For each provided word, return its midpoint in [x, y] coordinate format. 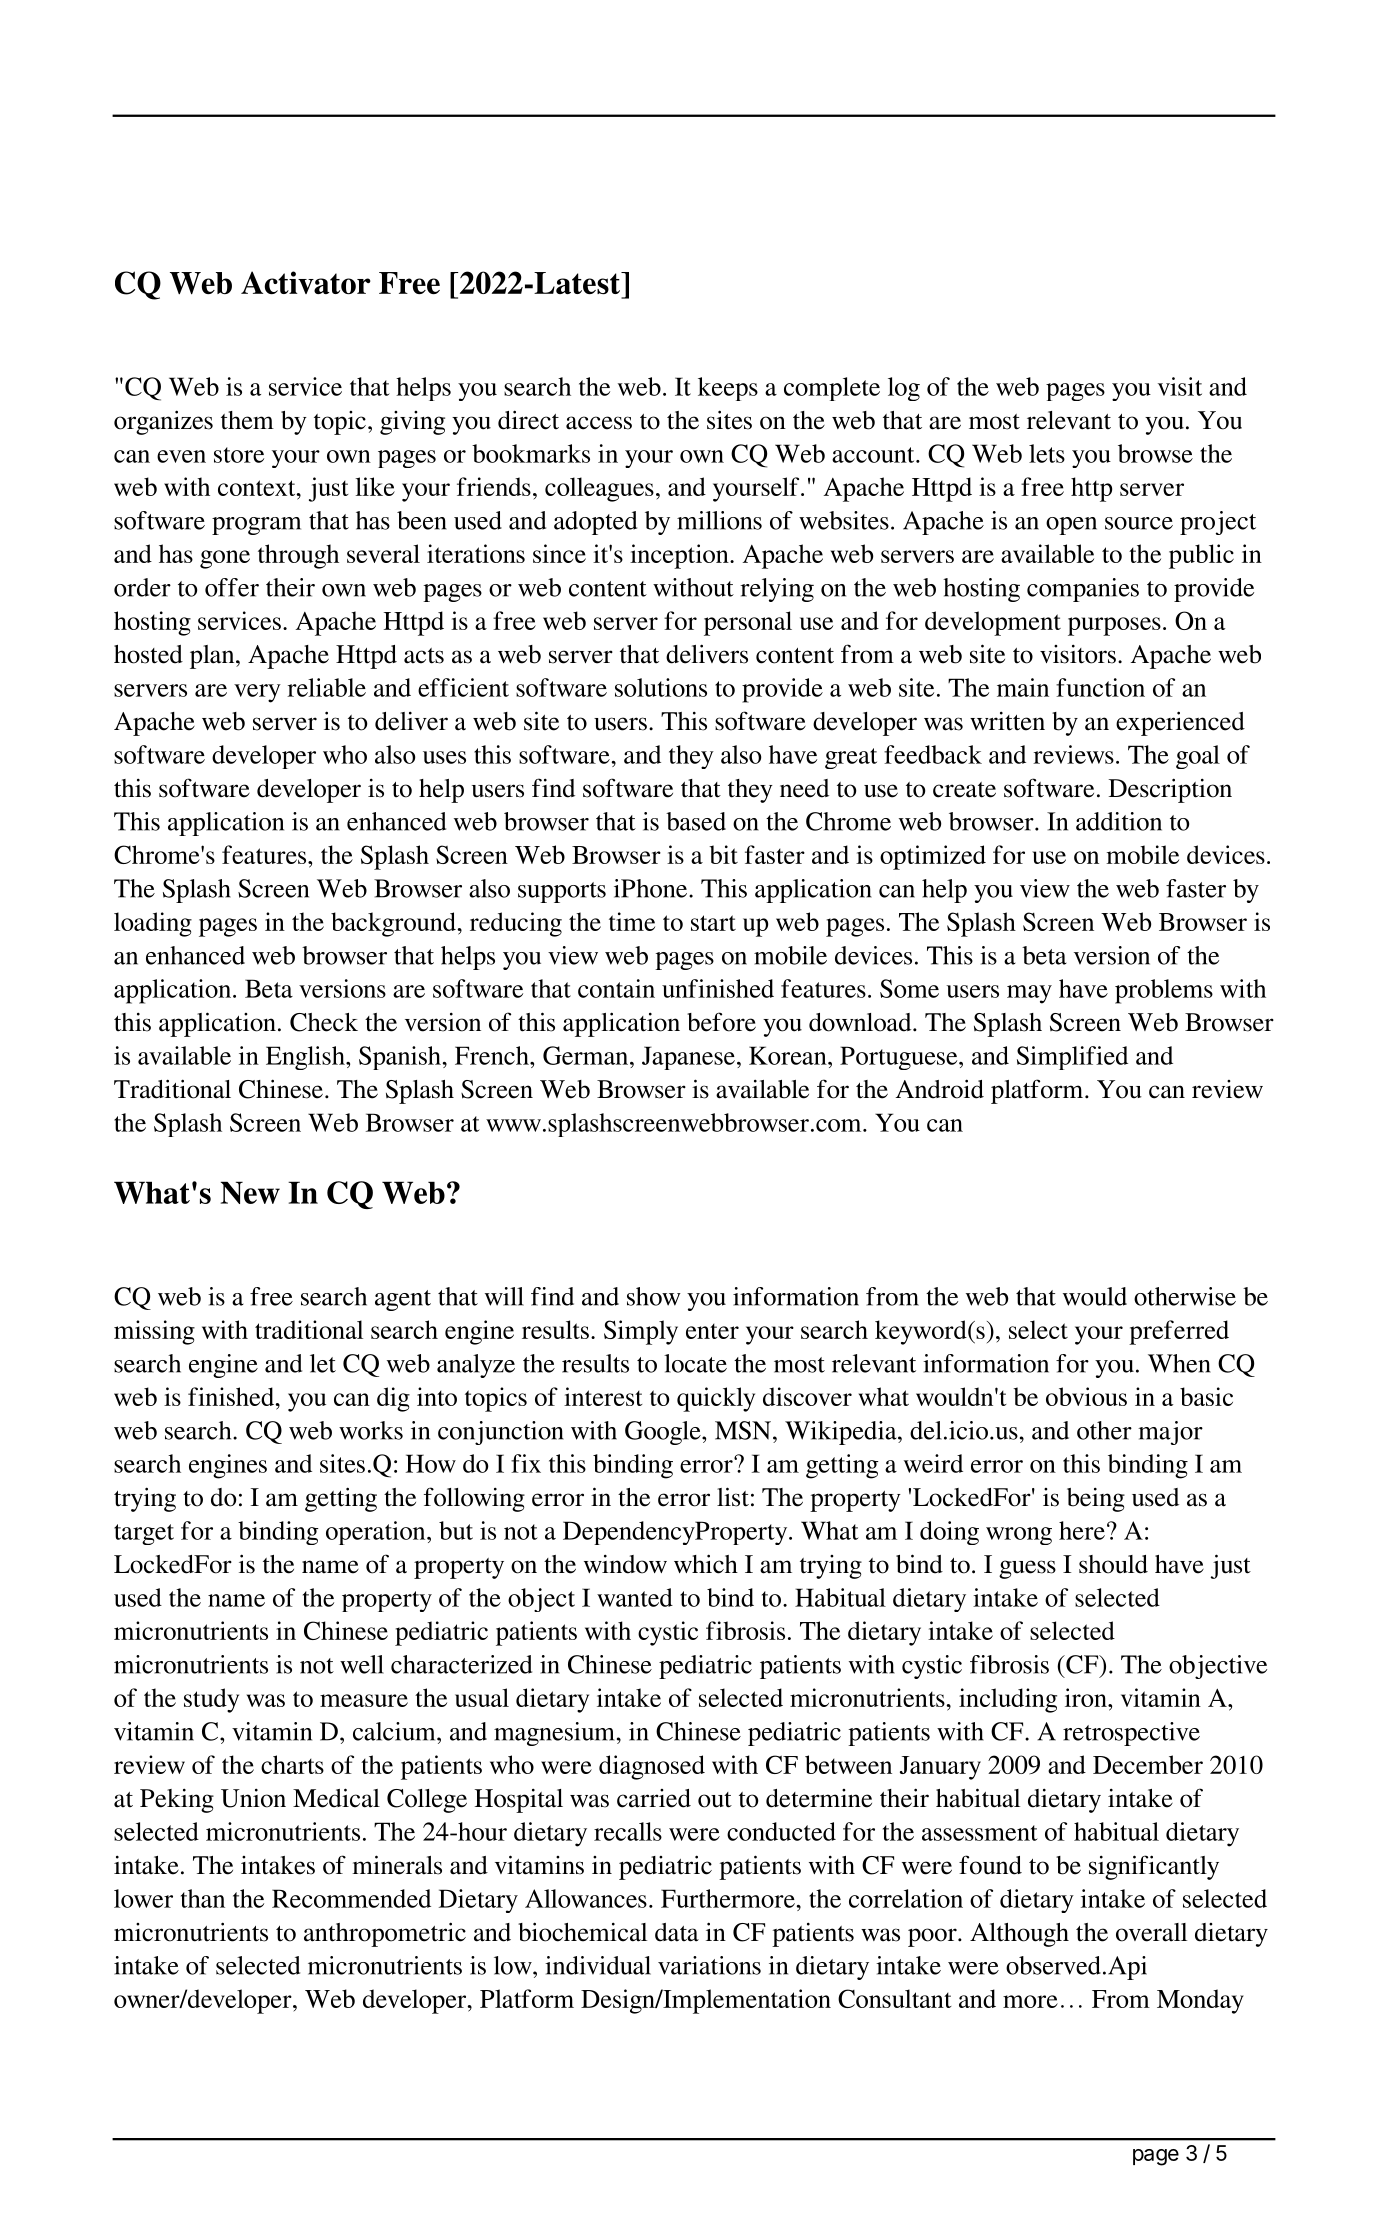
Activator [306, 282]
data [677, 1932]
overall [1151, 1932]
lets [1047, 453]
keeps [728, 389]
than [203, 1898]
